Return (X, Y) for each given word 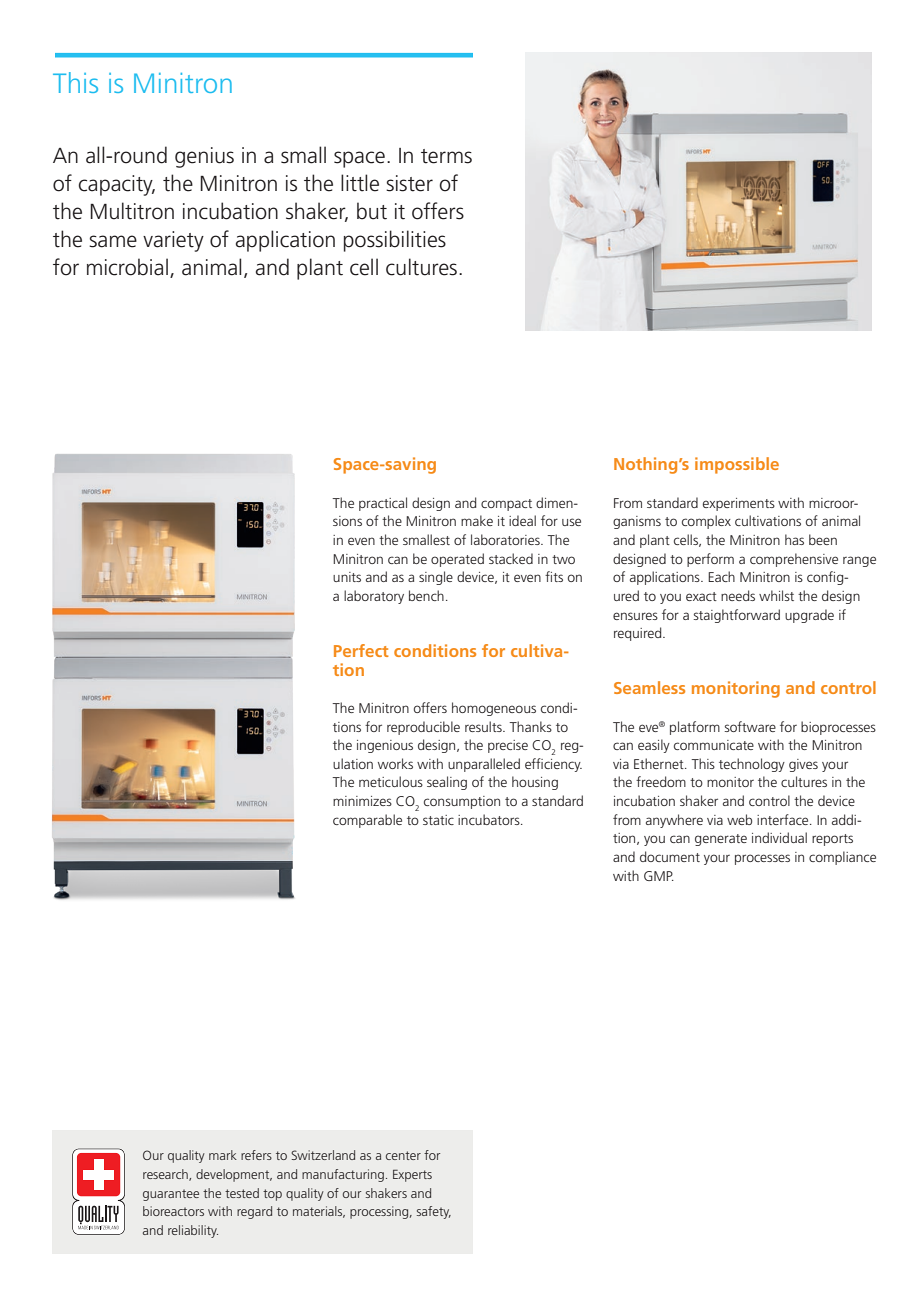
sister (409, 183)
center (403, 1155)
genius (204, 157)
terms (446, 156)
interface (784, 819)
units (347, 577)
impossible (737, 465)
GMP (659, 876)
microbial (127, 267)
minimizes (362, 801)
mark (223, 1155)
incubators (490, 819)
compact (506, 505)
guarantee (171, 1195)
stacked (511, 558)
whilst (776, 595)
